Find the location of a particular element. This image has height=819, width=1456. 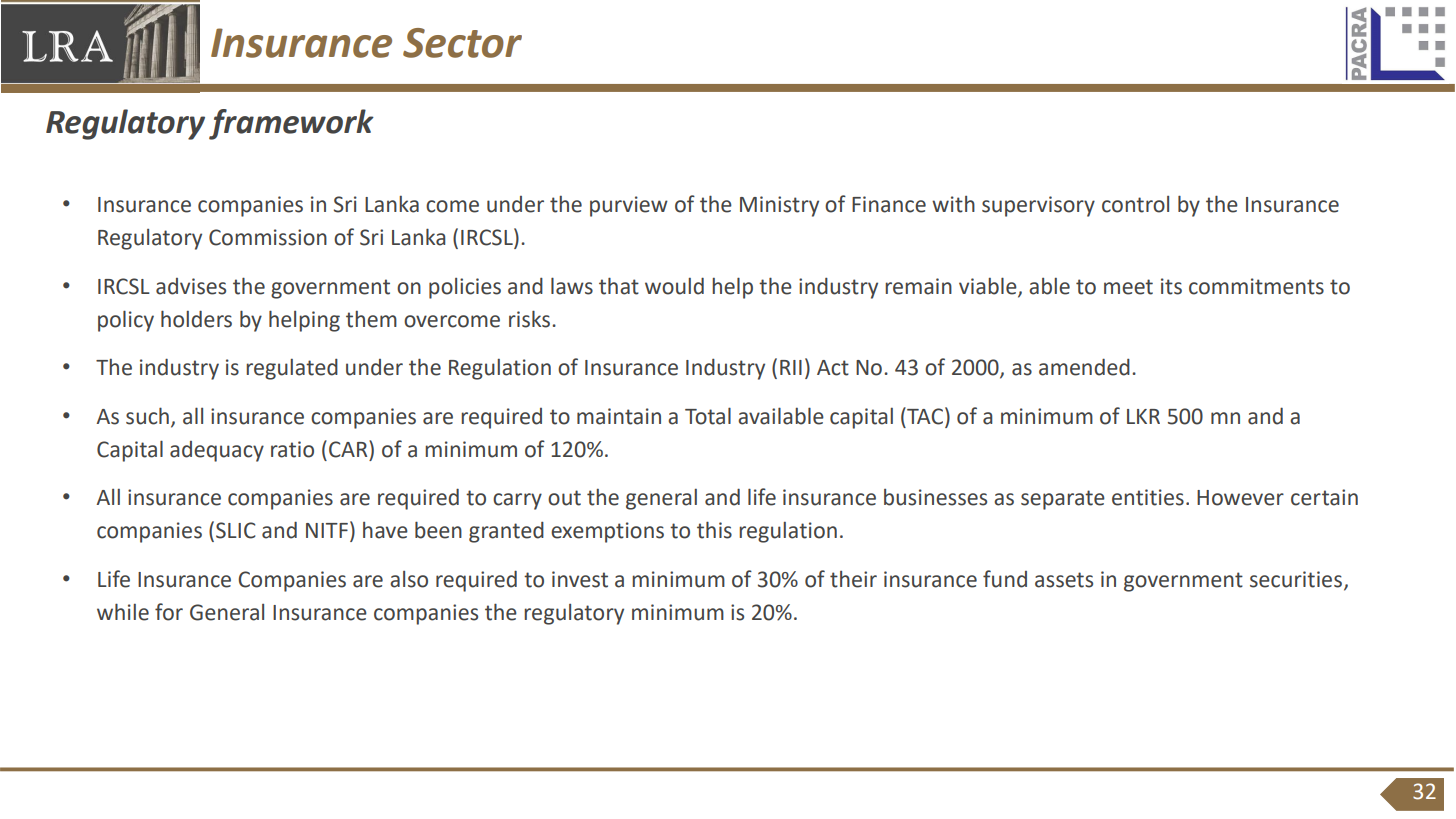

control is located at coordinates (1135, 204).
